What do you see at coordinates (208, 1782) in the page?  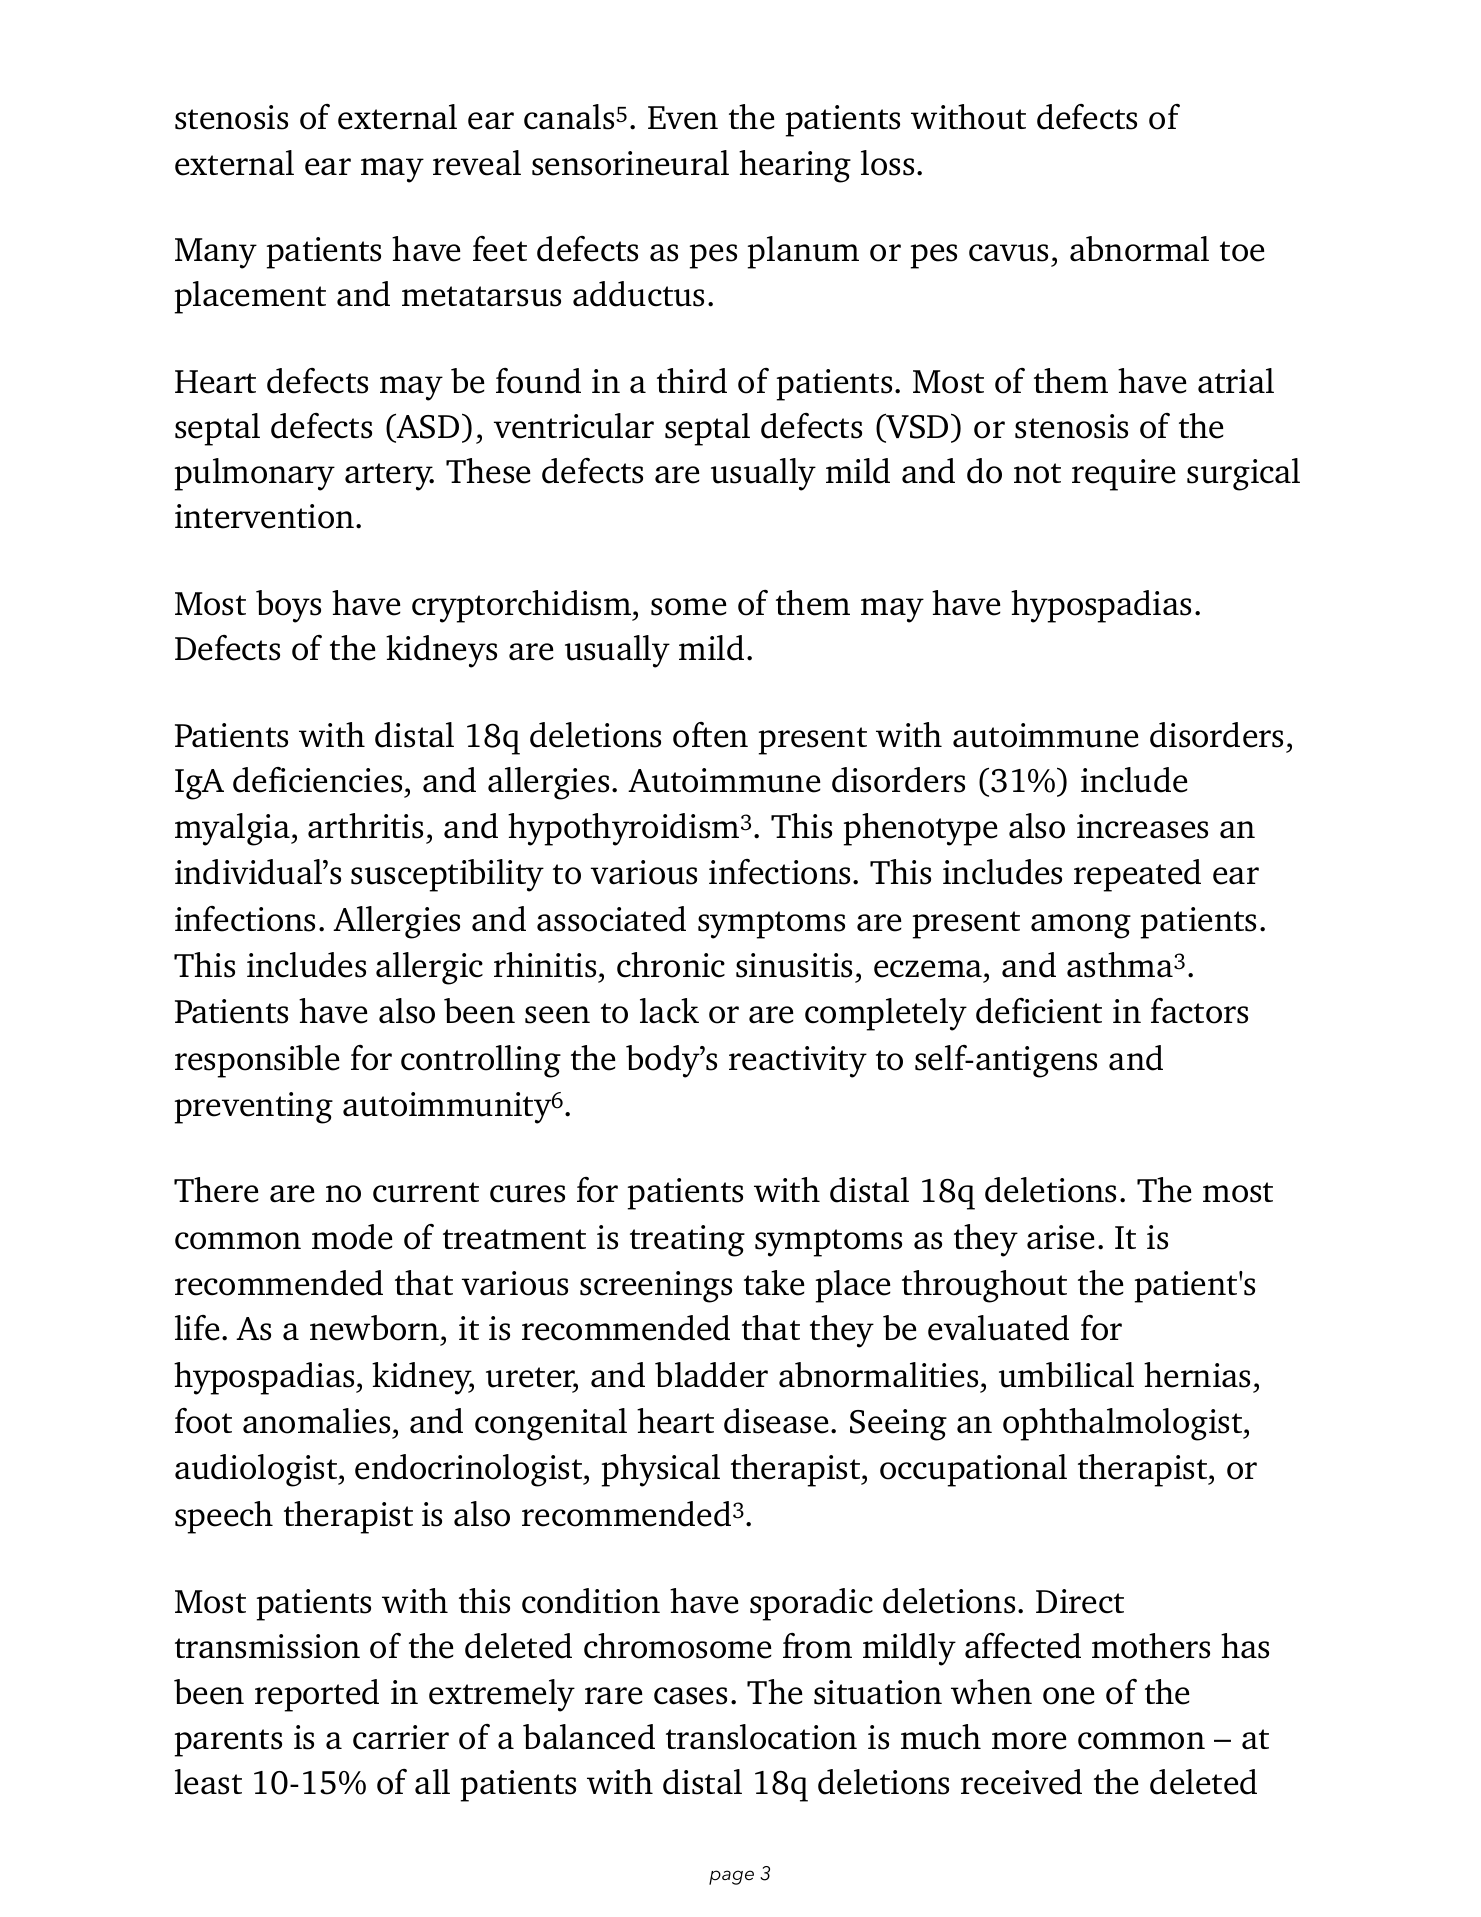 I see `least` at bounding box center [208, 1782].
